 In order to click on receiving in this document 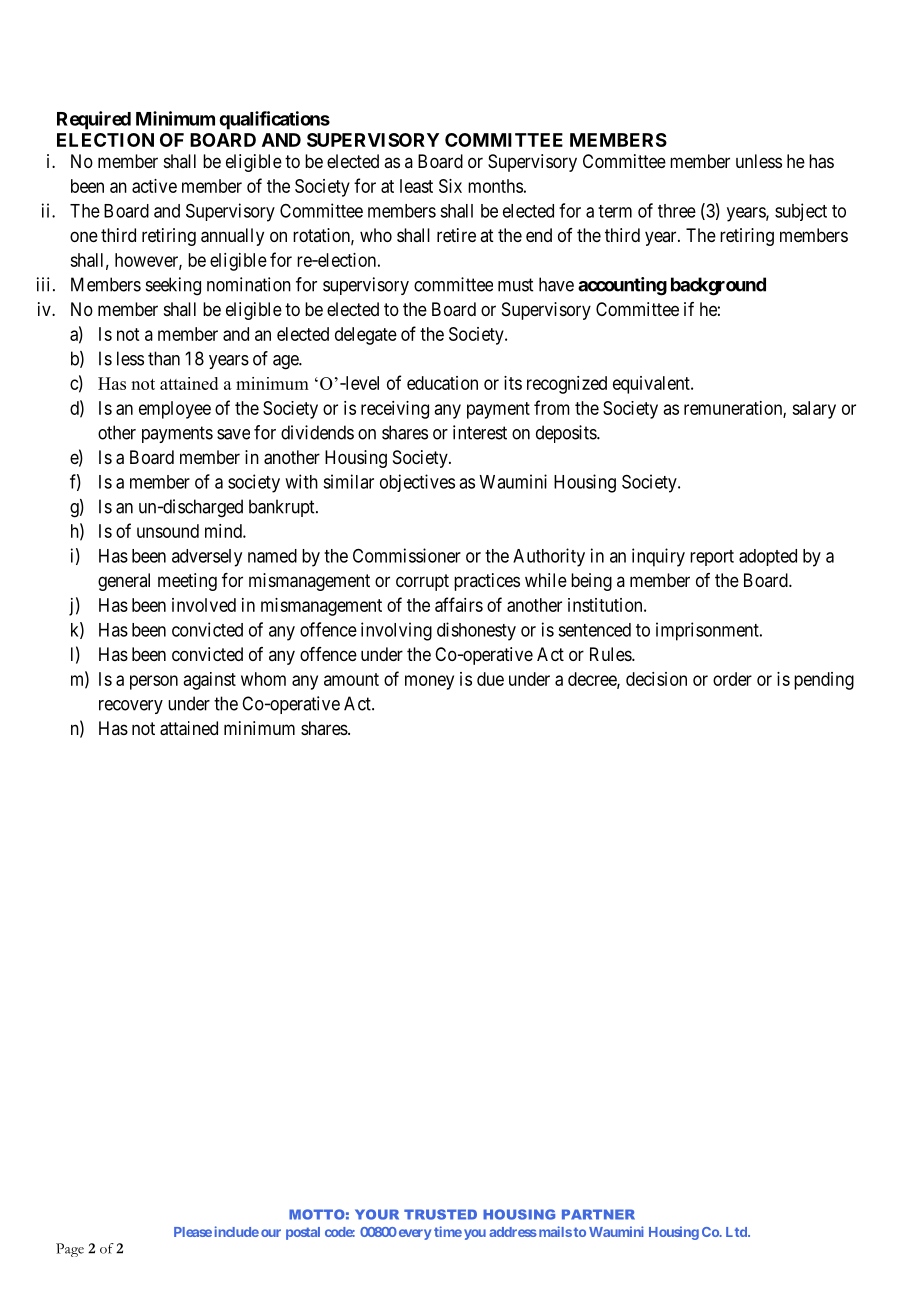, I will do `click(395, 410)`.
